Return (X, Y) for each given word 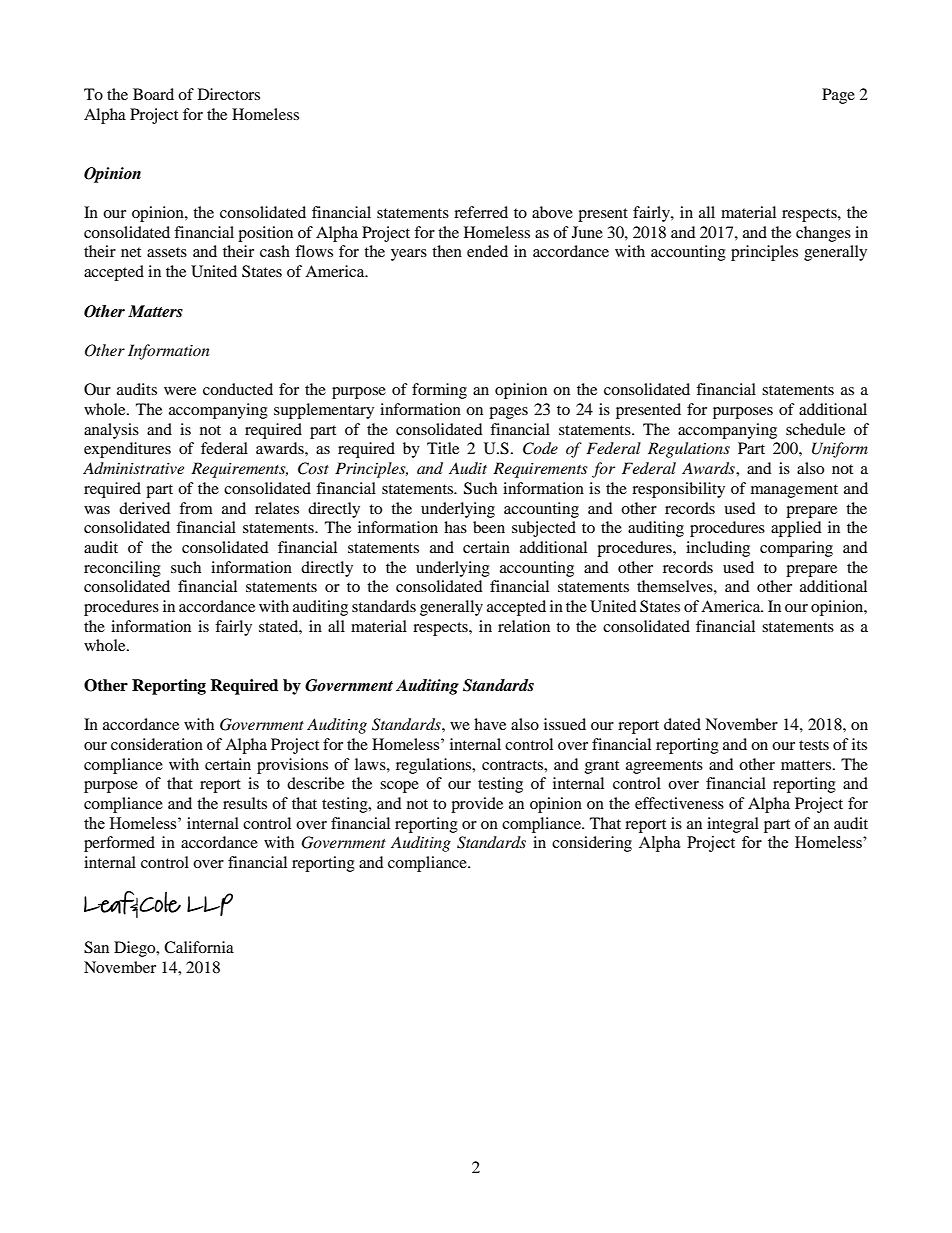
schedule (815, 429)
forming (439, 391)
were (180, 391)
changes (823, 234)
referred (481, 212)
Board (153, 94)
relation (524, 626)
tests (814, 745)
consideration (157, 744)
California (199, 947)
